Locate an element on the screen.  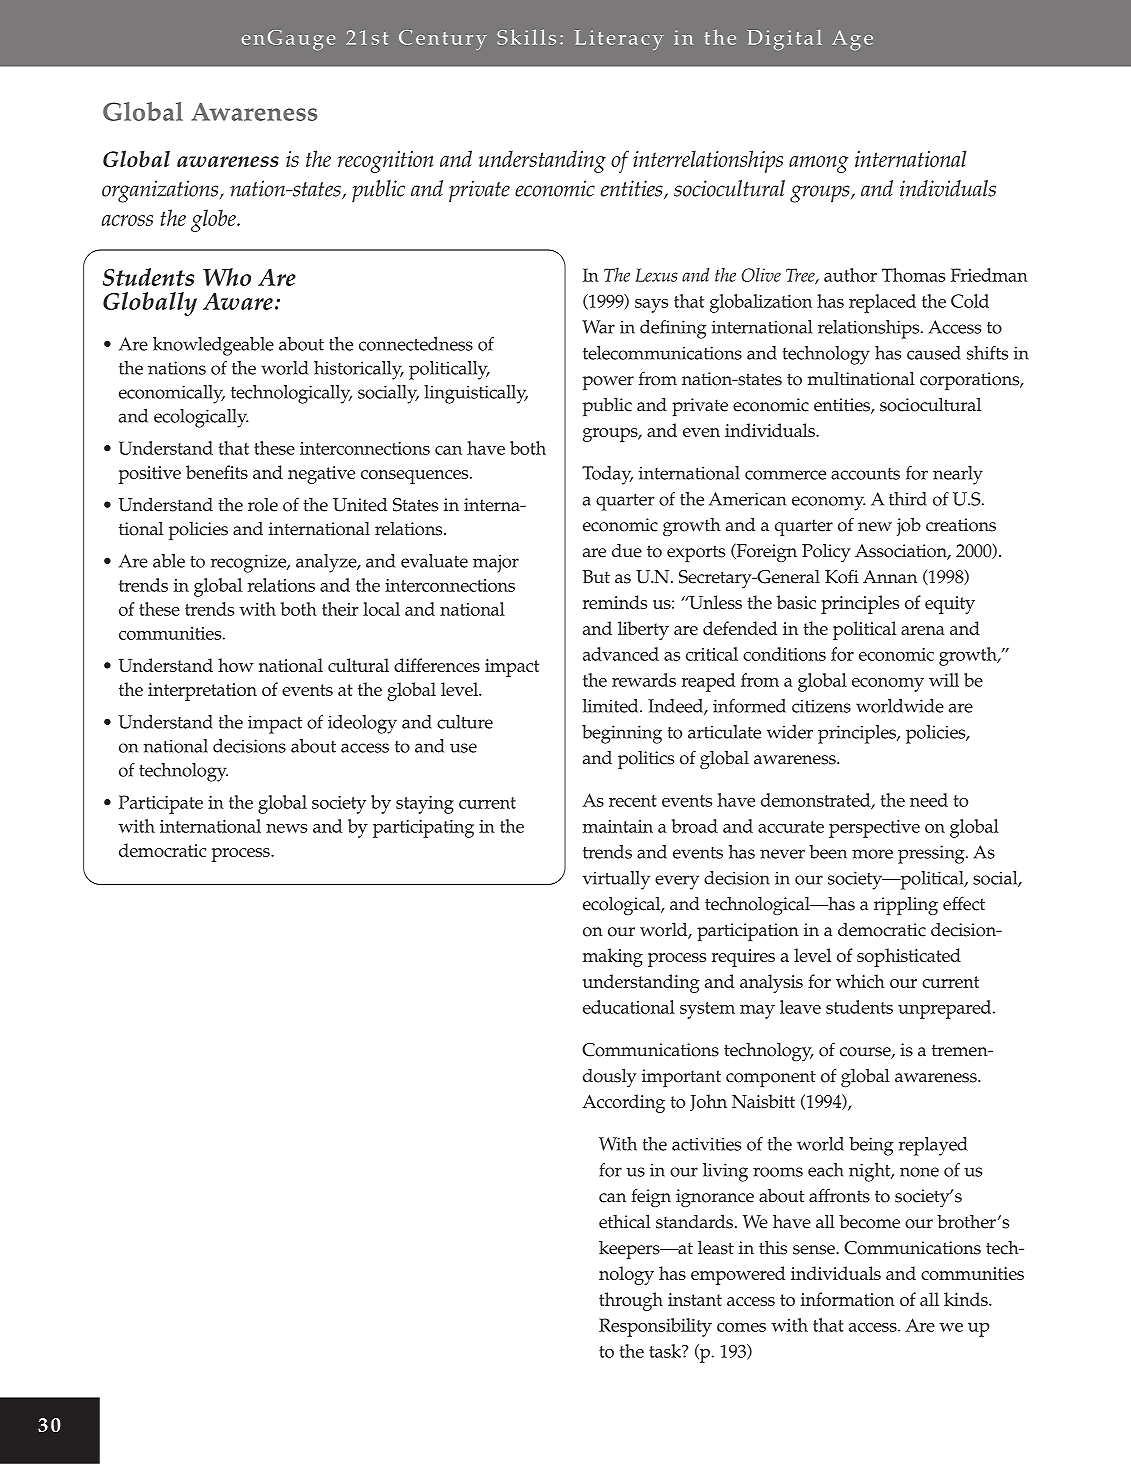
Who is located at coordinates (227, 277).
